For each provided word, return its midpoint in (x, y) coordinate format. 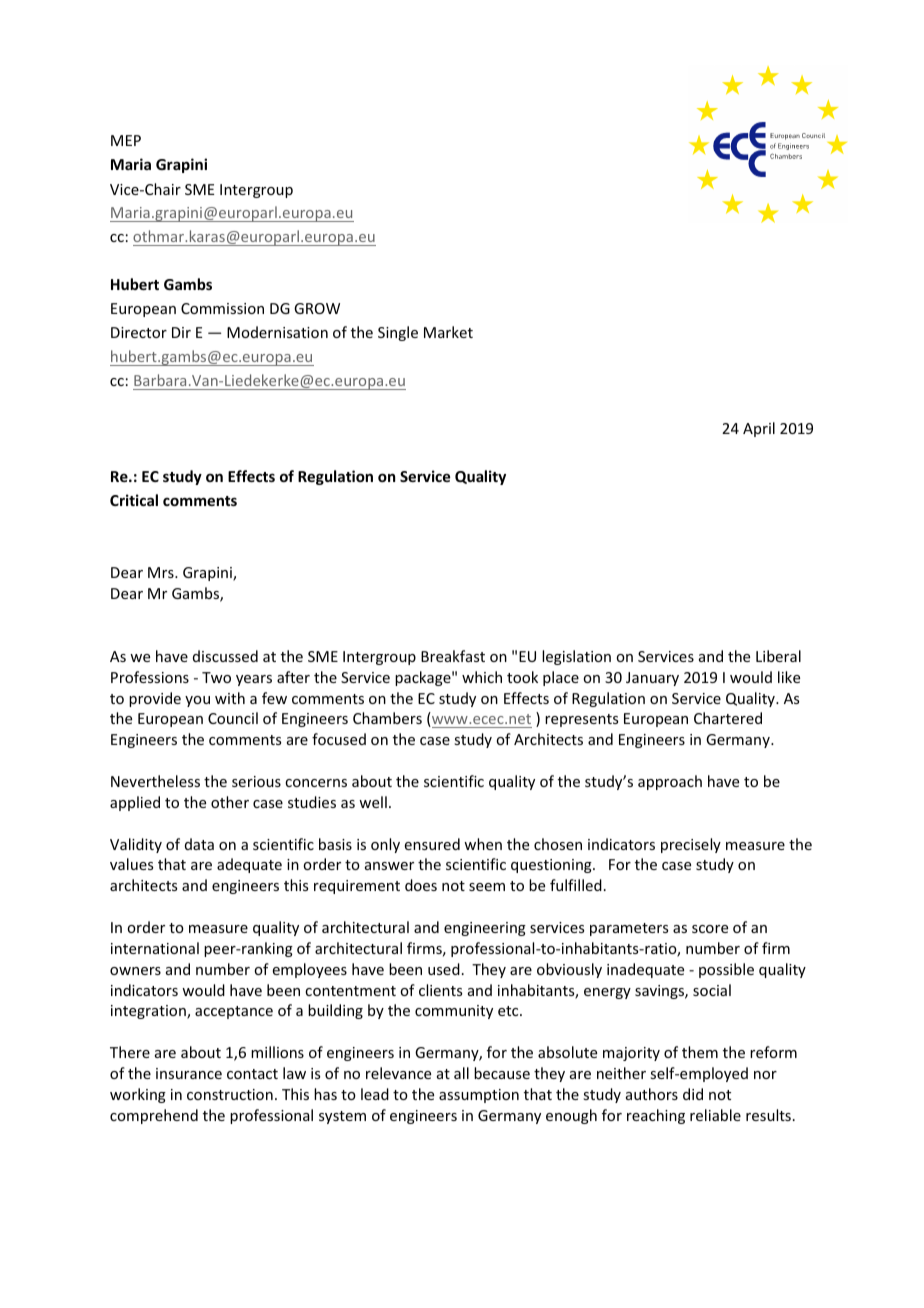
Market (448, 332)
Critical (134, 500)
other (230, 802)
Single (398, 333)
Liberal (778, 656)
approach (670, 782)
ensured (432, 844)
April (759, 429)
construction (230, 1094)
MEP (126, 140)
